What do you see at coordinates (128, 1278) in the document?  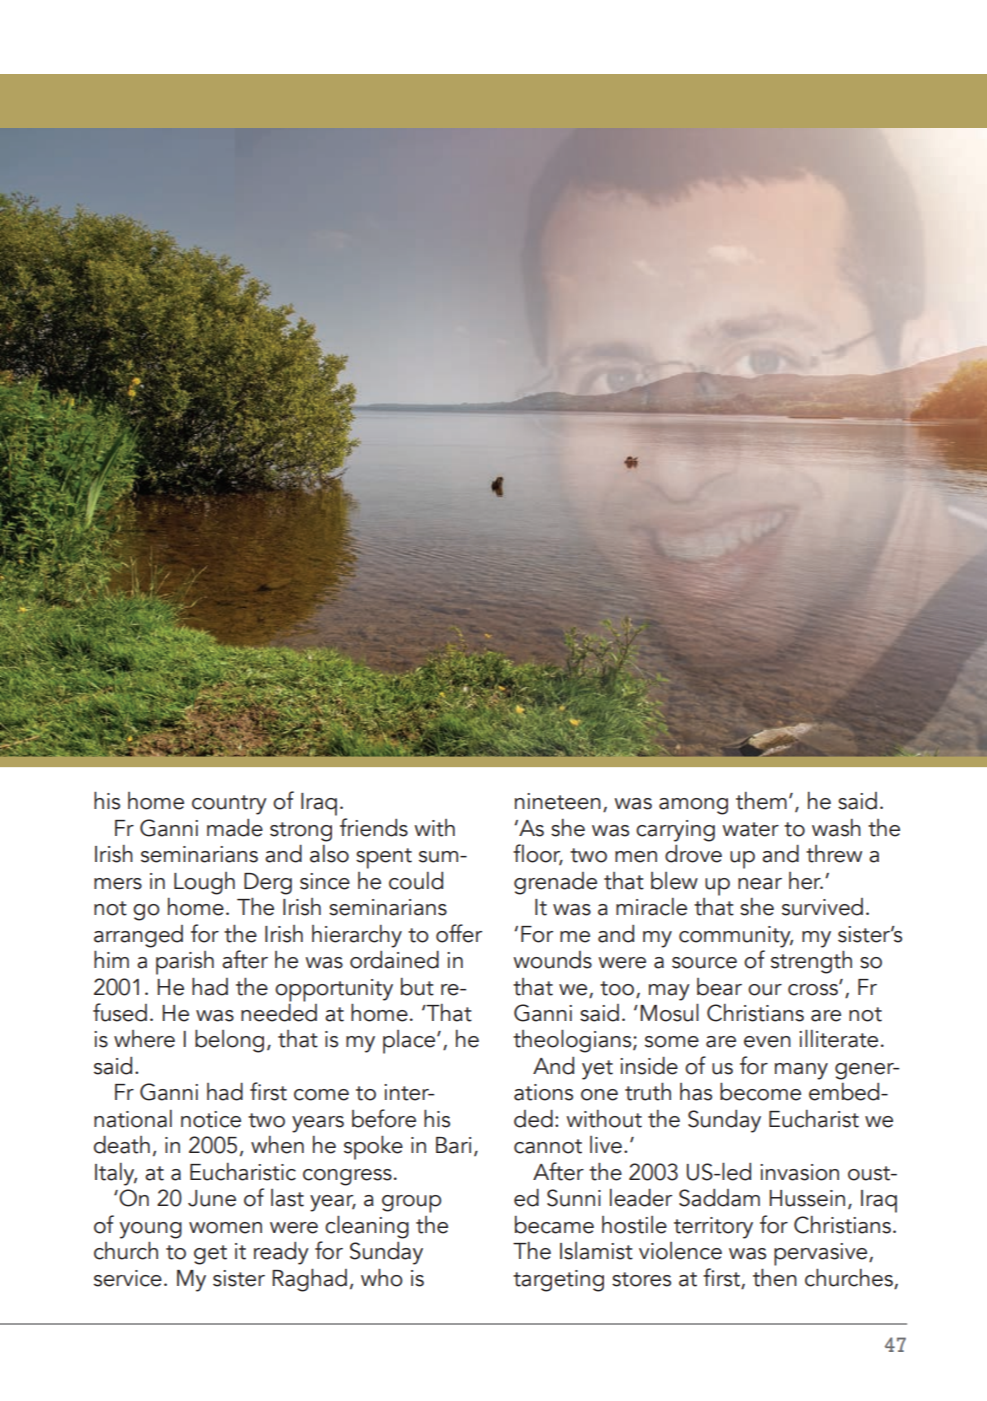 I see `service` at bounding box center [128, 1278].
